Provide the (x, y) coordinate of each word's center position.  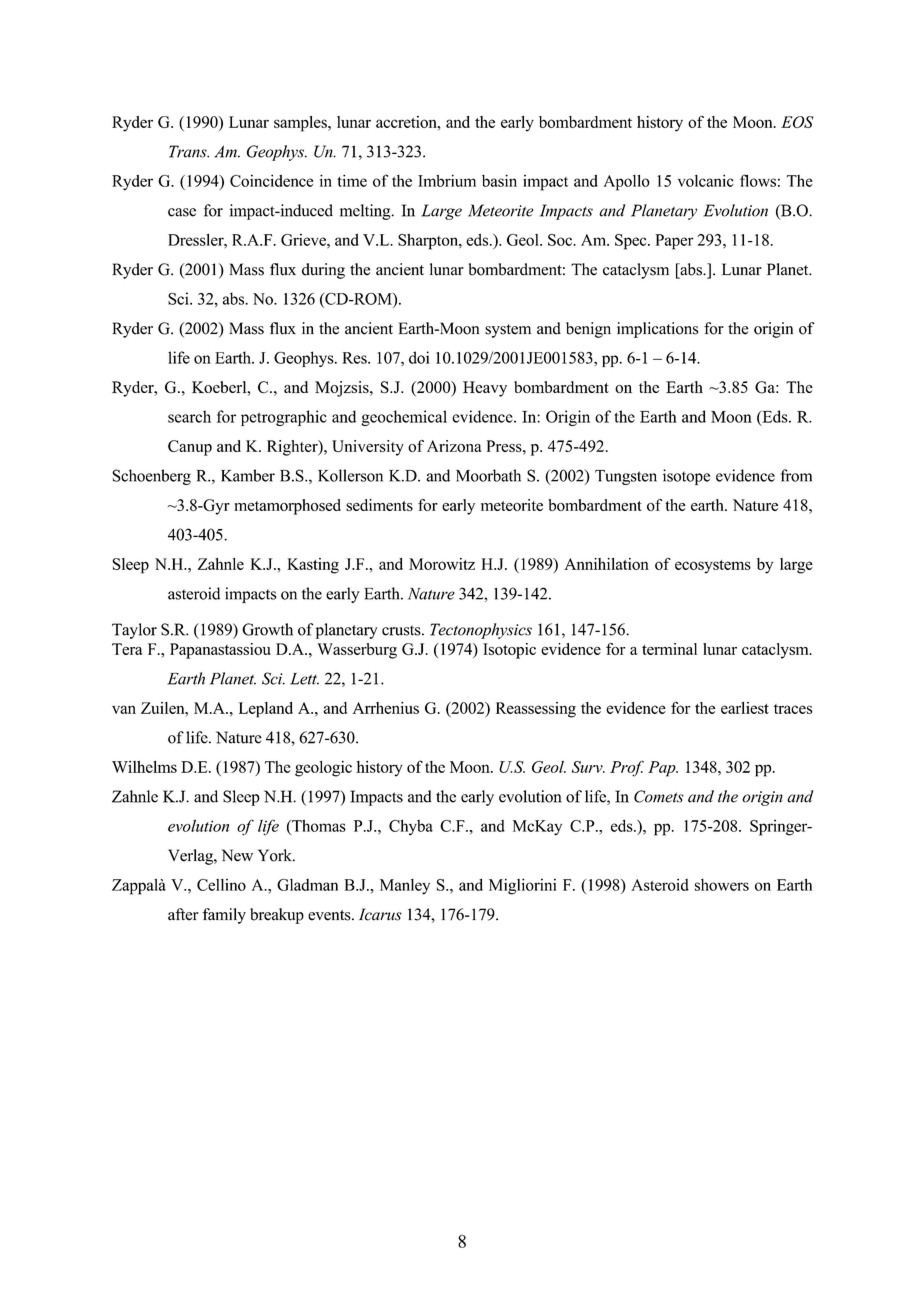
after (183, 914)
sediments (379, 505)
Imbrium (447, 180)
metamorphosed (287, 507)
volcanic (706, 180)
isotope (686, 477)
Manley (405, 887)
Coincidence (271, 180)
